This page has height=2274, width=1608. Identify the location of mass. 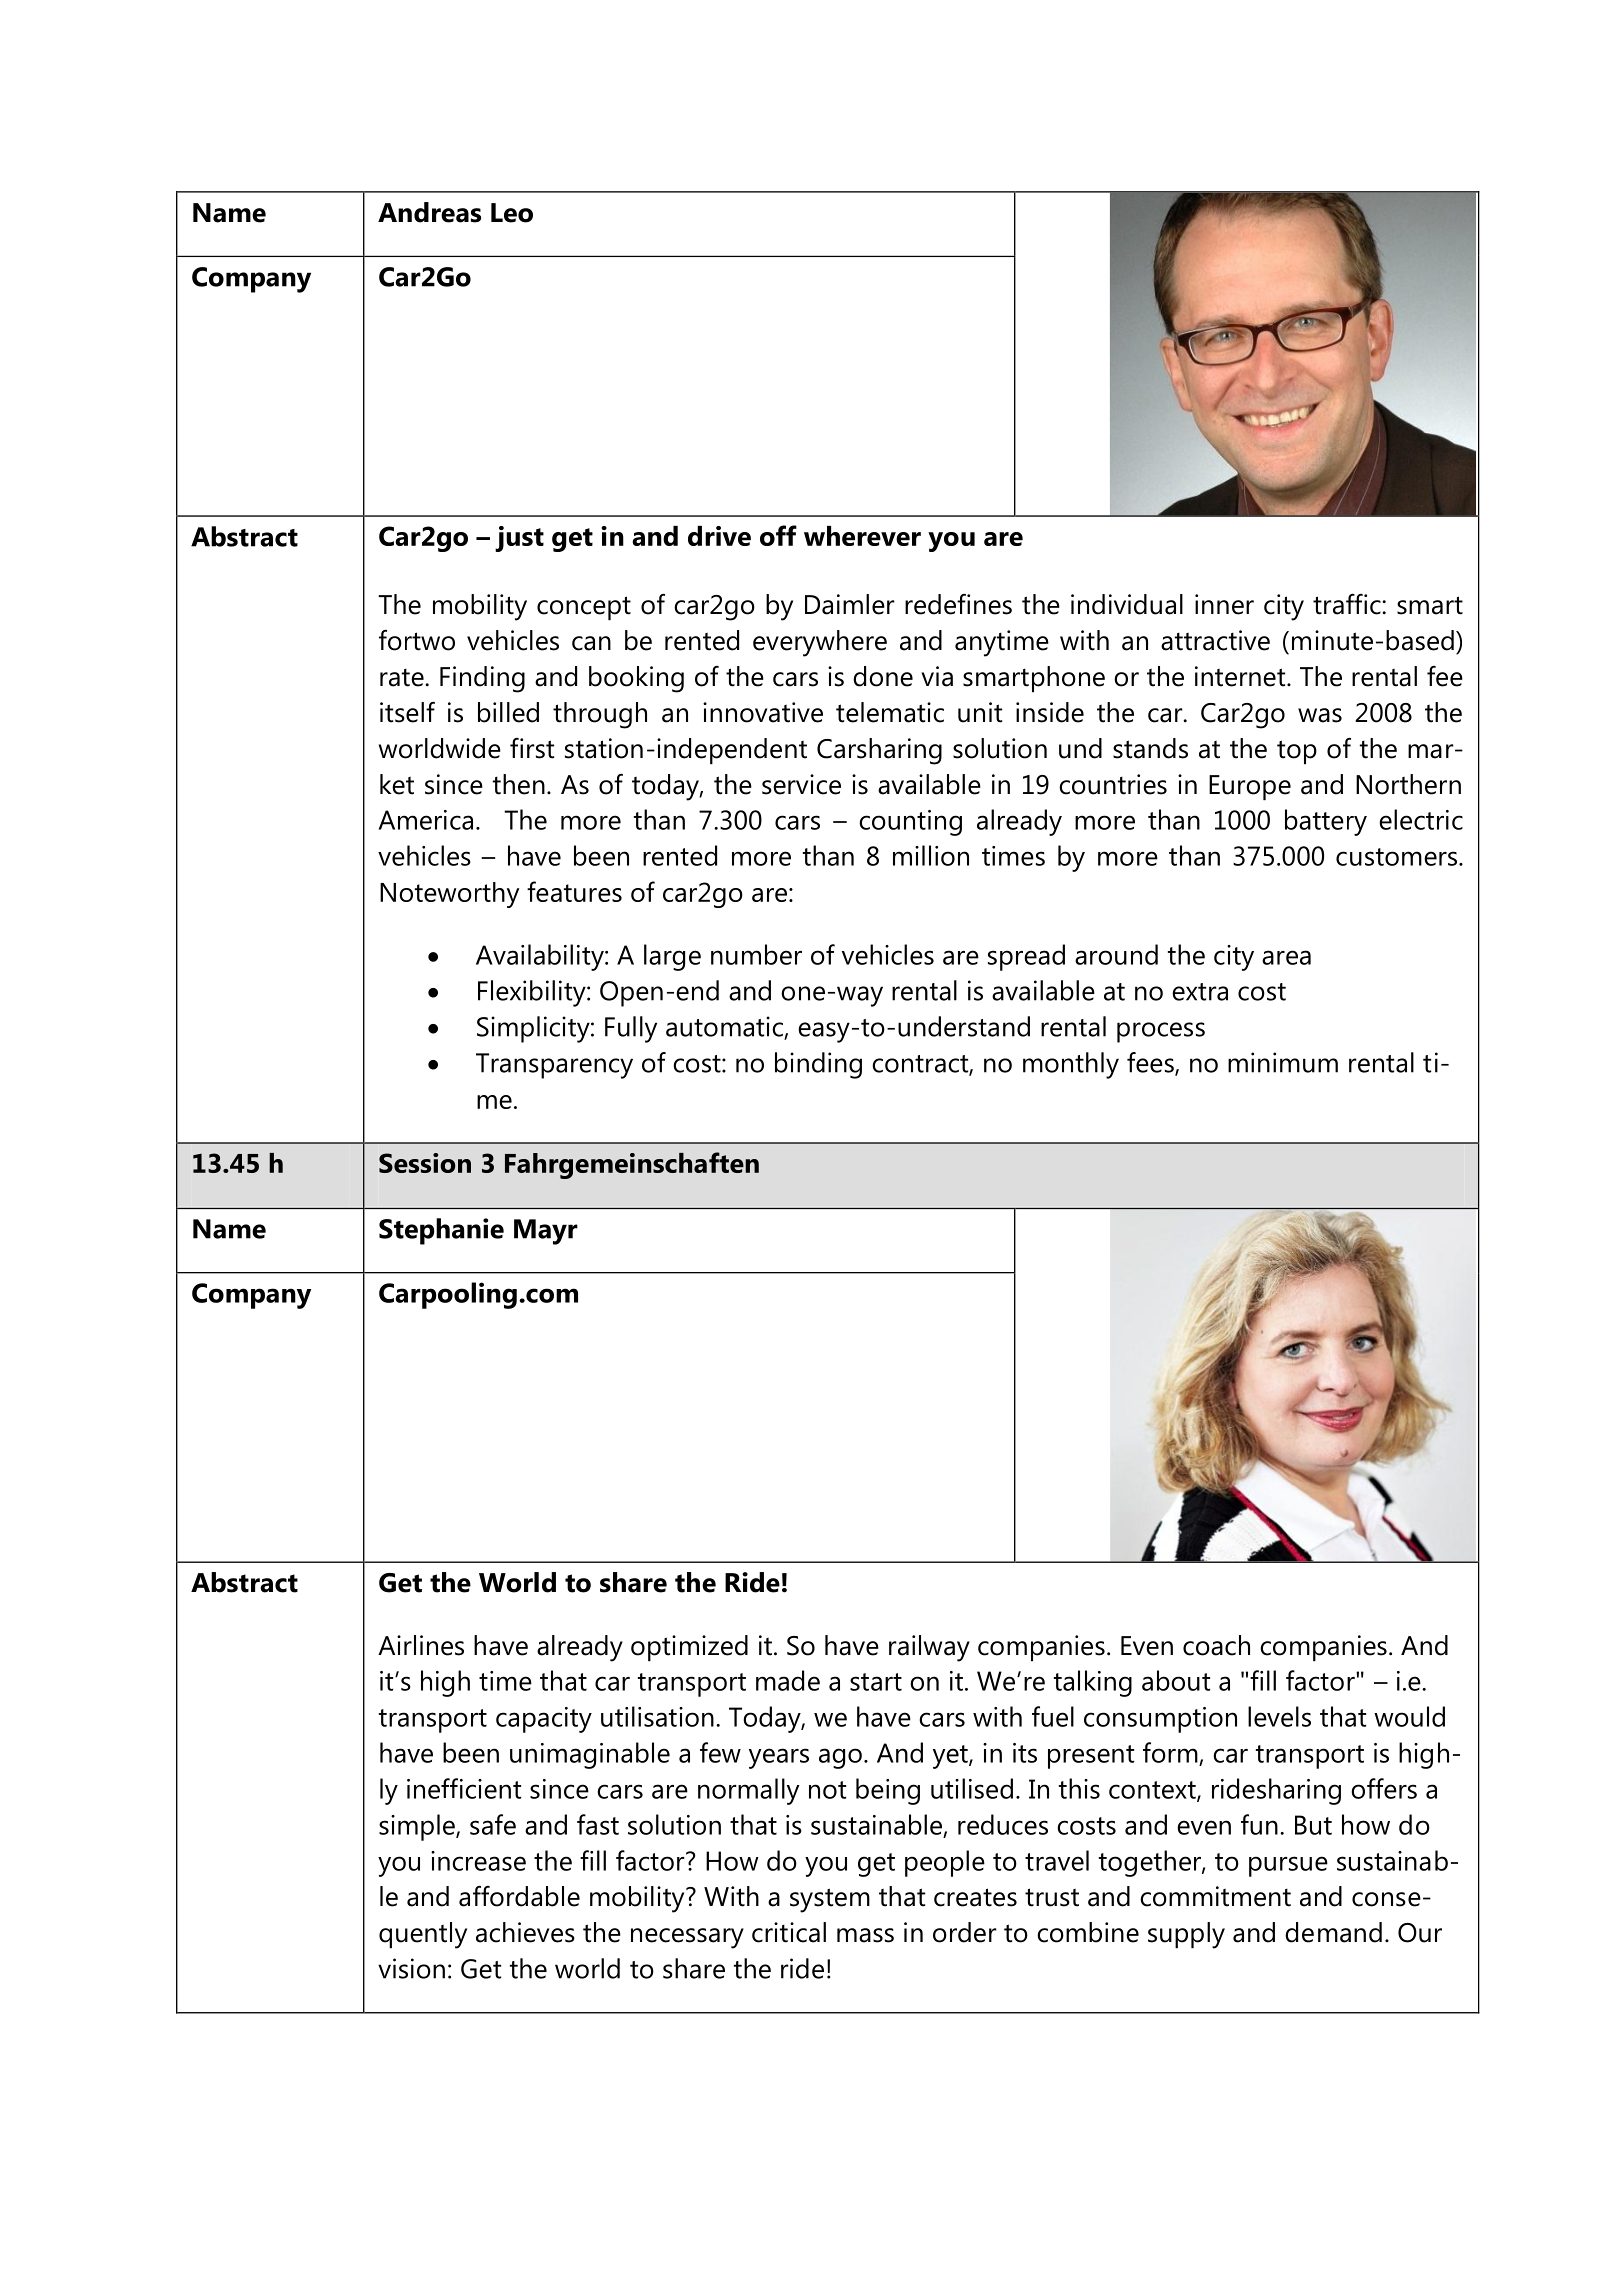
(865, 1935).
